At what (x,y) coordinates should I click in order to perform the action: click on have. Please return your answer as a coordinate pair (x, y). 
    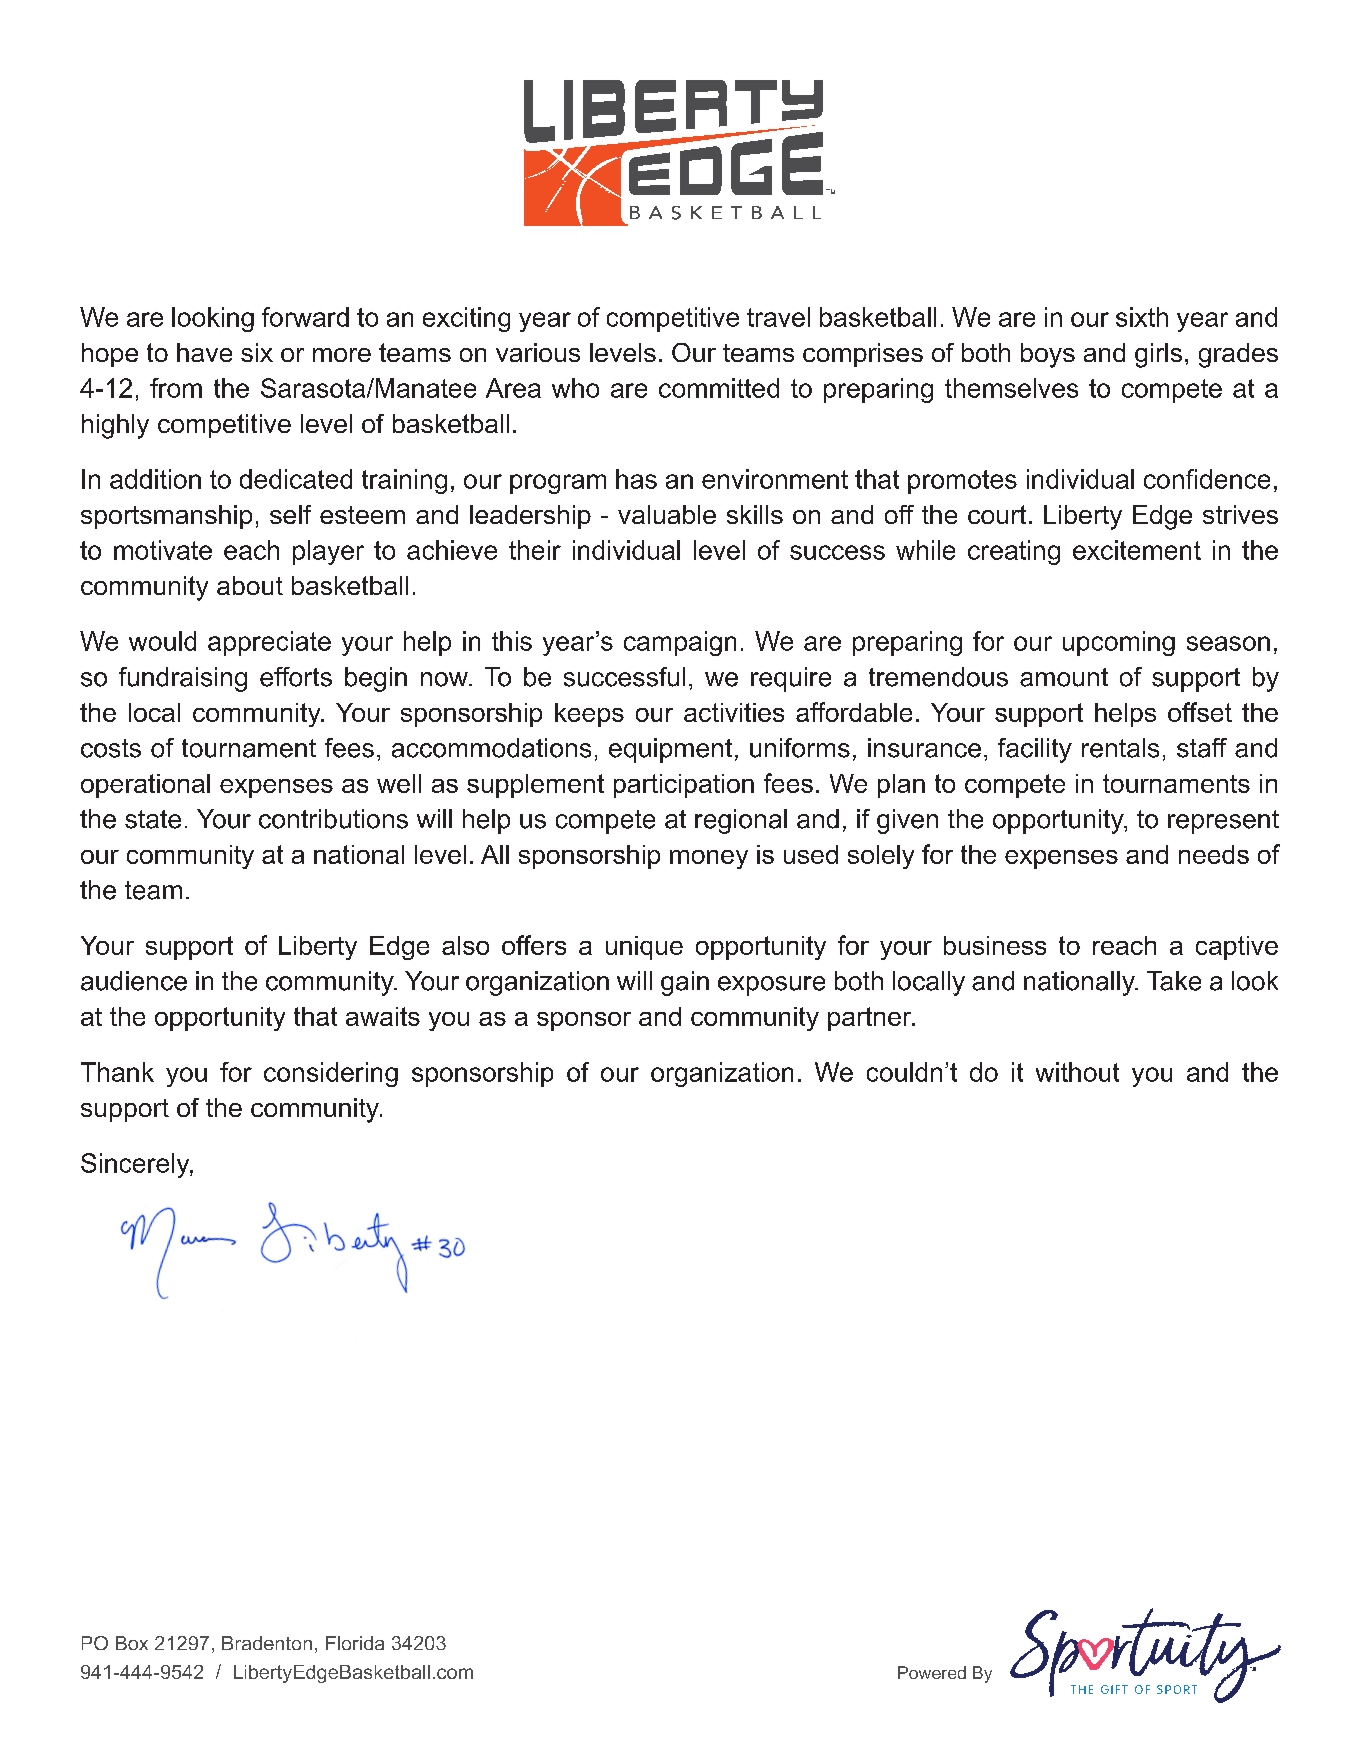
    Looking at the image, I should click on (204, 352).
